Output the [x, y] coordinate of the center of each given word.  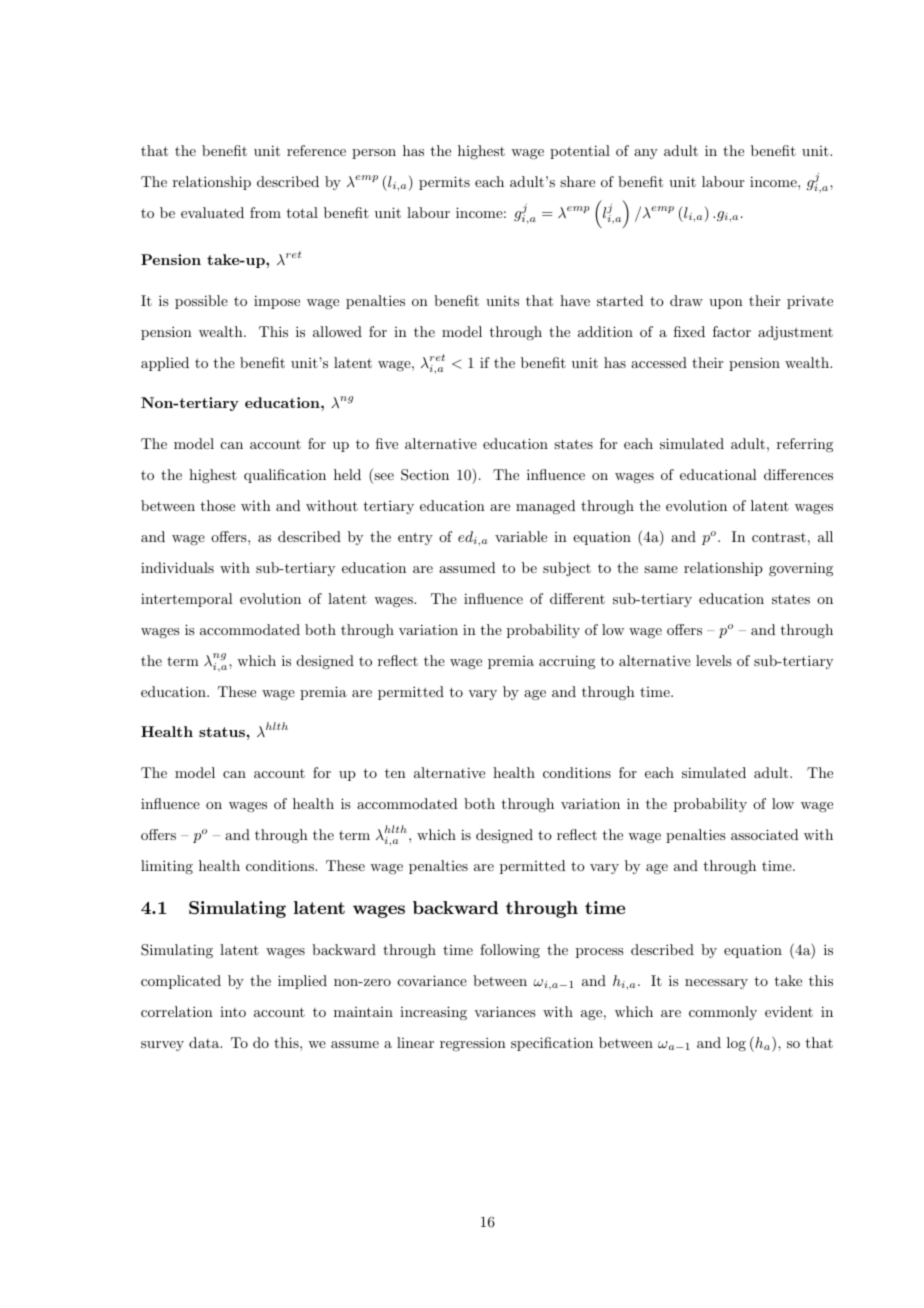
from [265, 212]
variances [505, 1011]
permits [444, 183]
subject [567, 569]
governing [801, 570]
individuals [177, 567]
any [646, 154]
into [233, 1012]
